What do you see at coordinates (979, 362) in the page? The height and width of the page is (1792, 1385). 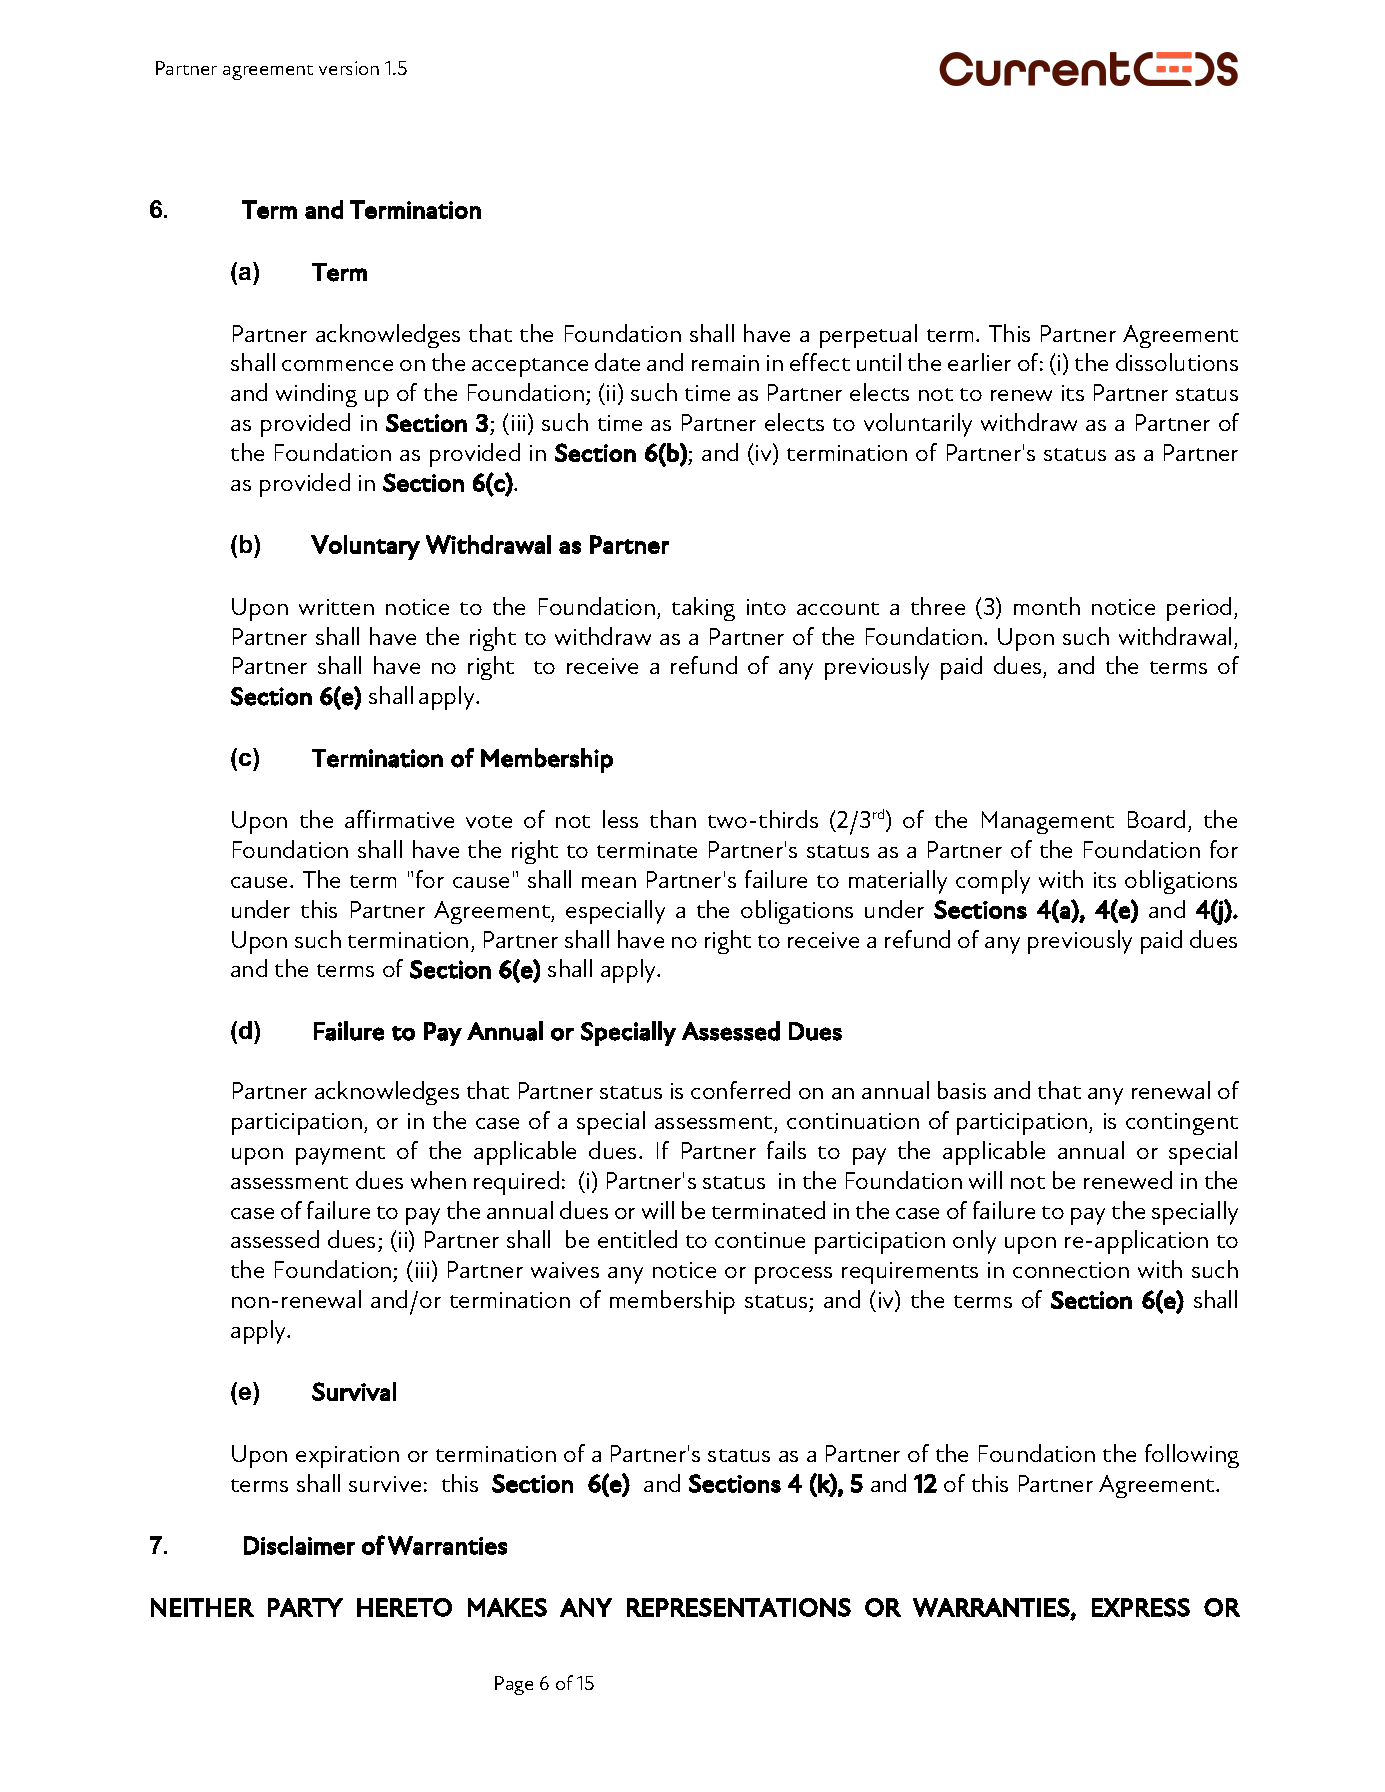 I see `earlier` at bounding box center [979, 362].
